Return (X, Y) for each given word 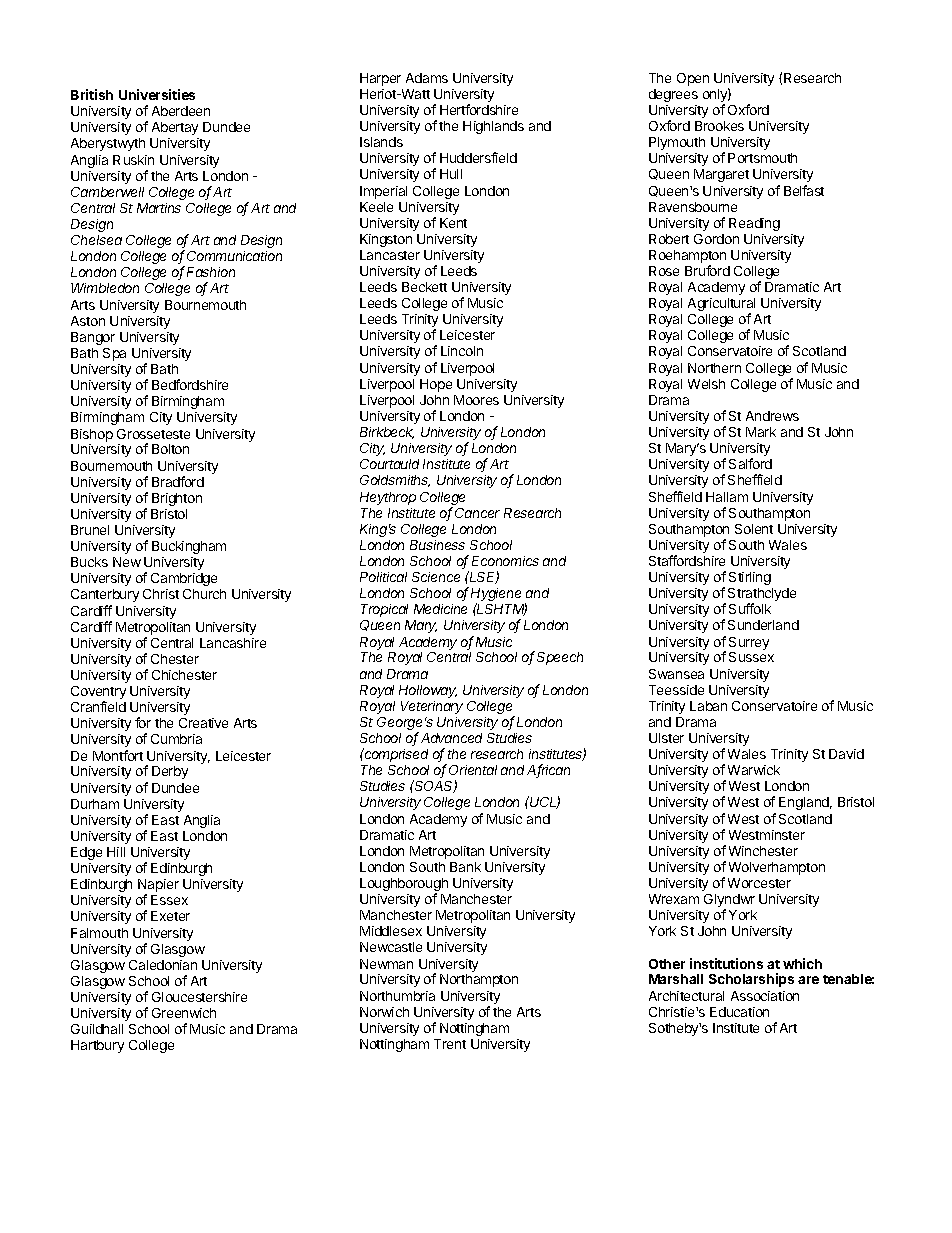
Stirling (750, 578)
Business (437, 545)
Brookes (719, 126)
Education (739, 1012)
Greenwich (184, 1013)
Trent (450, 1044)
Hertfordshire (479, 109)
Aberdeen (181, 111)
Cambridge (184, 579)
